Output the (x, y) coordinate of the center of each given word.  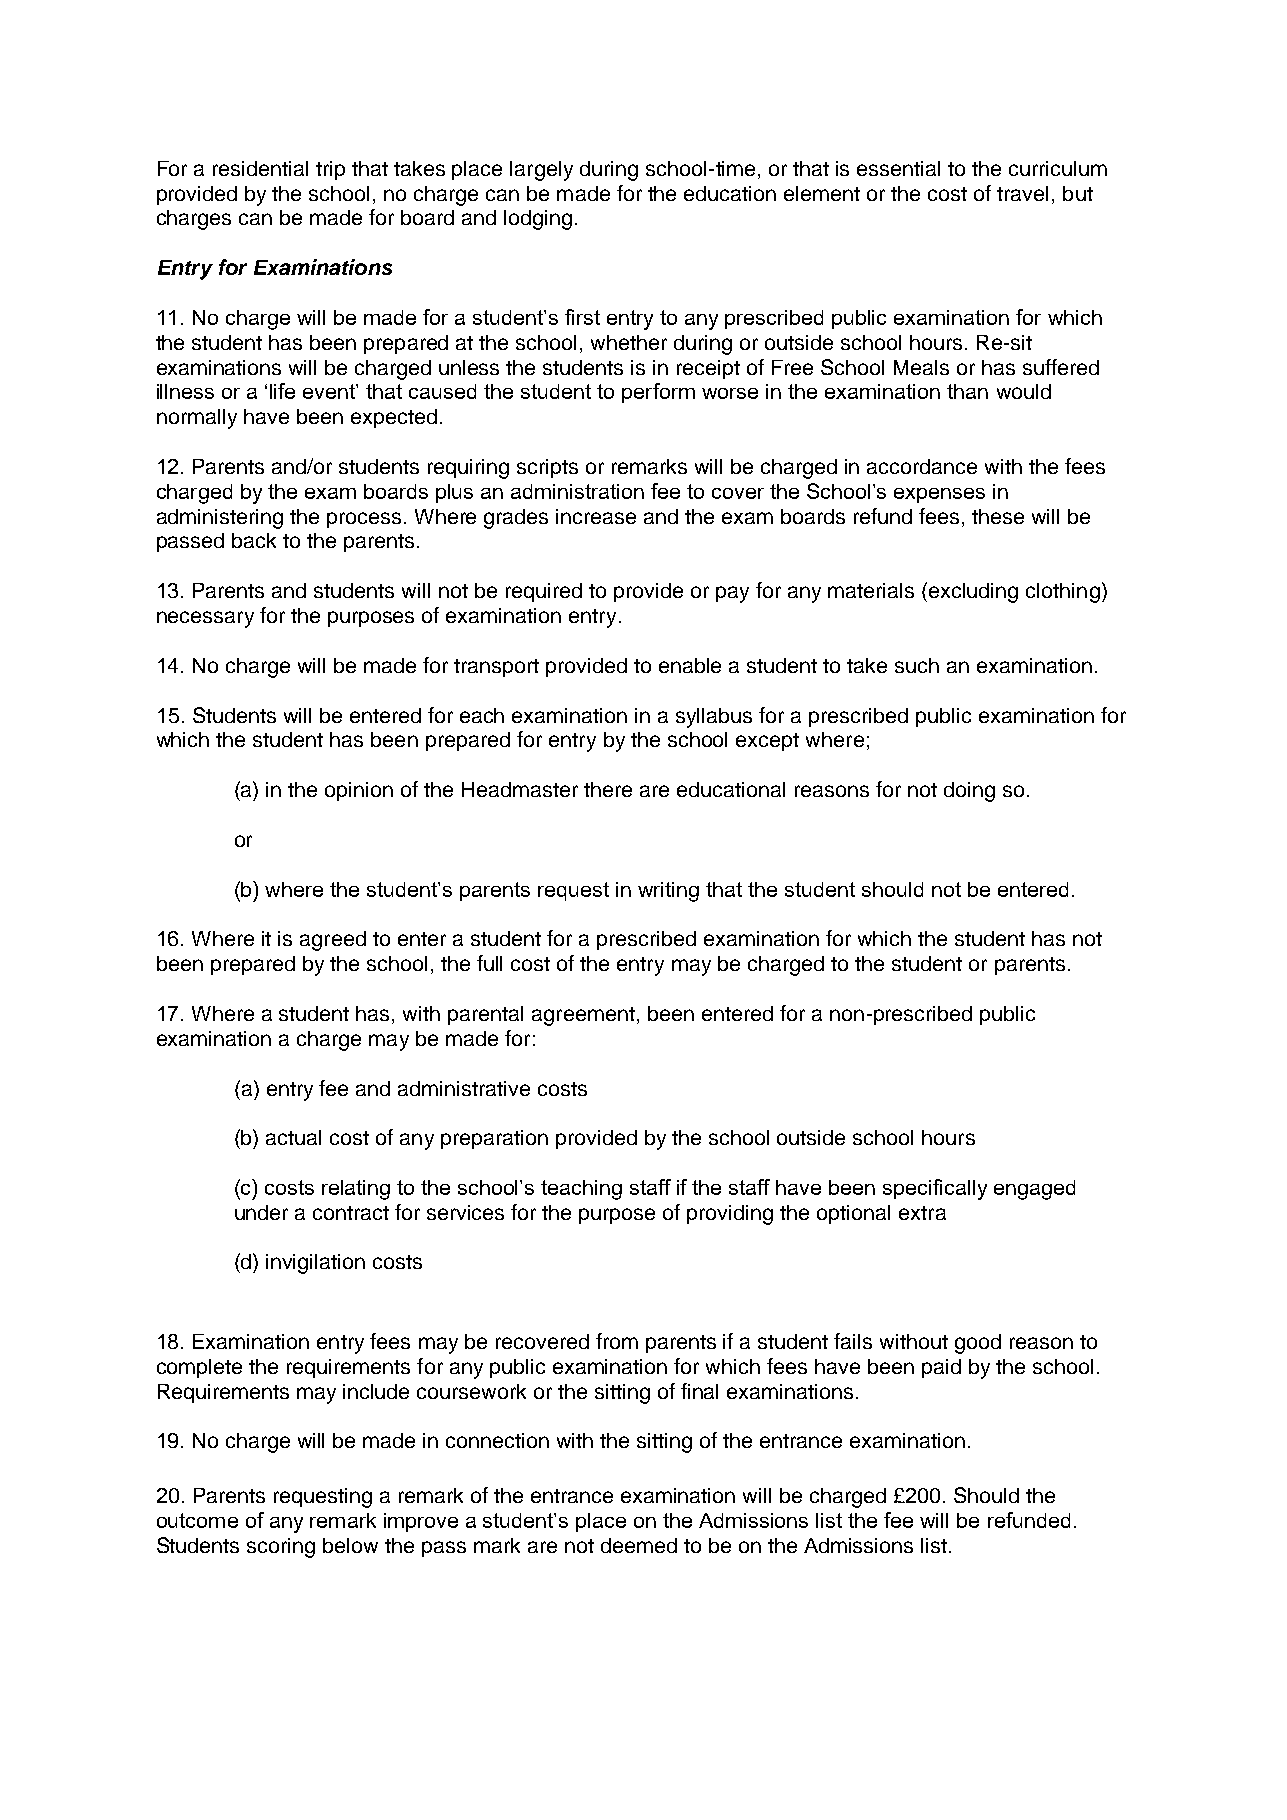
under (261, 1212)
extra (922, 1213)
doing (969, 792)
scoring (281, 1548)
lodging (538, 220)
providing (730, 1215)
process (364, 520)
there (608, 789)
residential (260, 168)
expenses (939, 495)
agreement (583, 1016)
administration (577, 491)
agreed (333, 941)
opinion (359, 791)
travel (1022, 193)
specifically (935, 1189)
